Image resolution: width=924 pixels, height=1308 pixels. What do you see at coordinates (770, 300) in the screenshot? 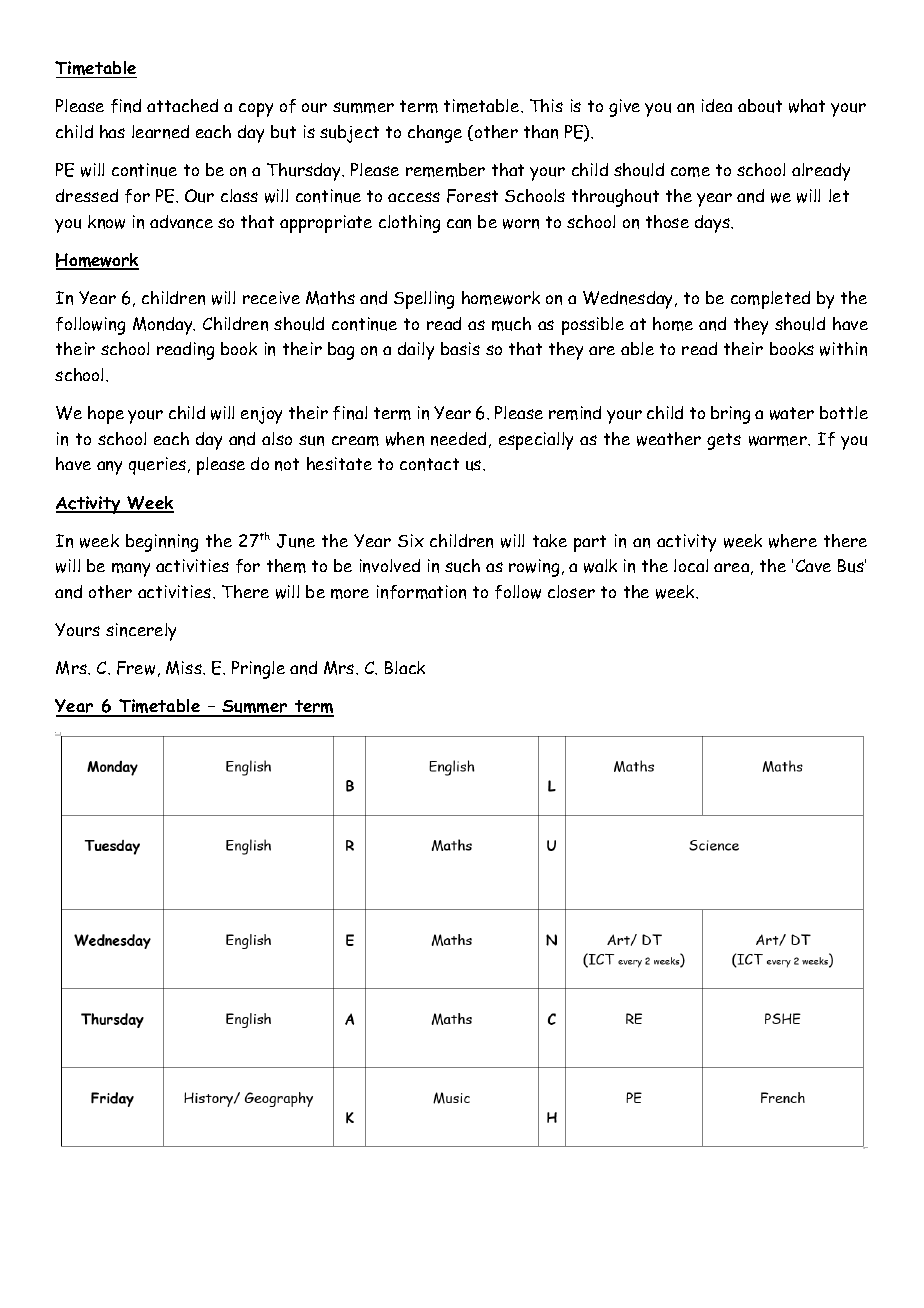
I see `completed` at bounding box center [770, 300].
